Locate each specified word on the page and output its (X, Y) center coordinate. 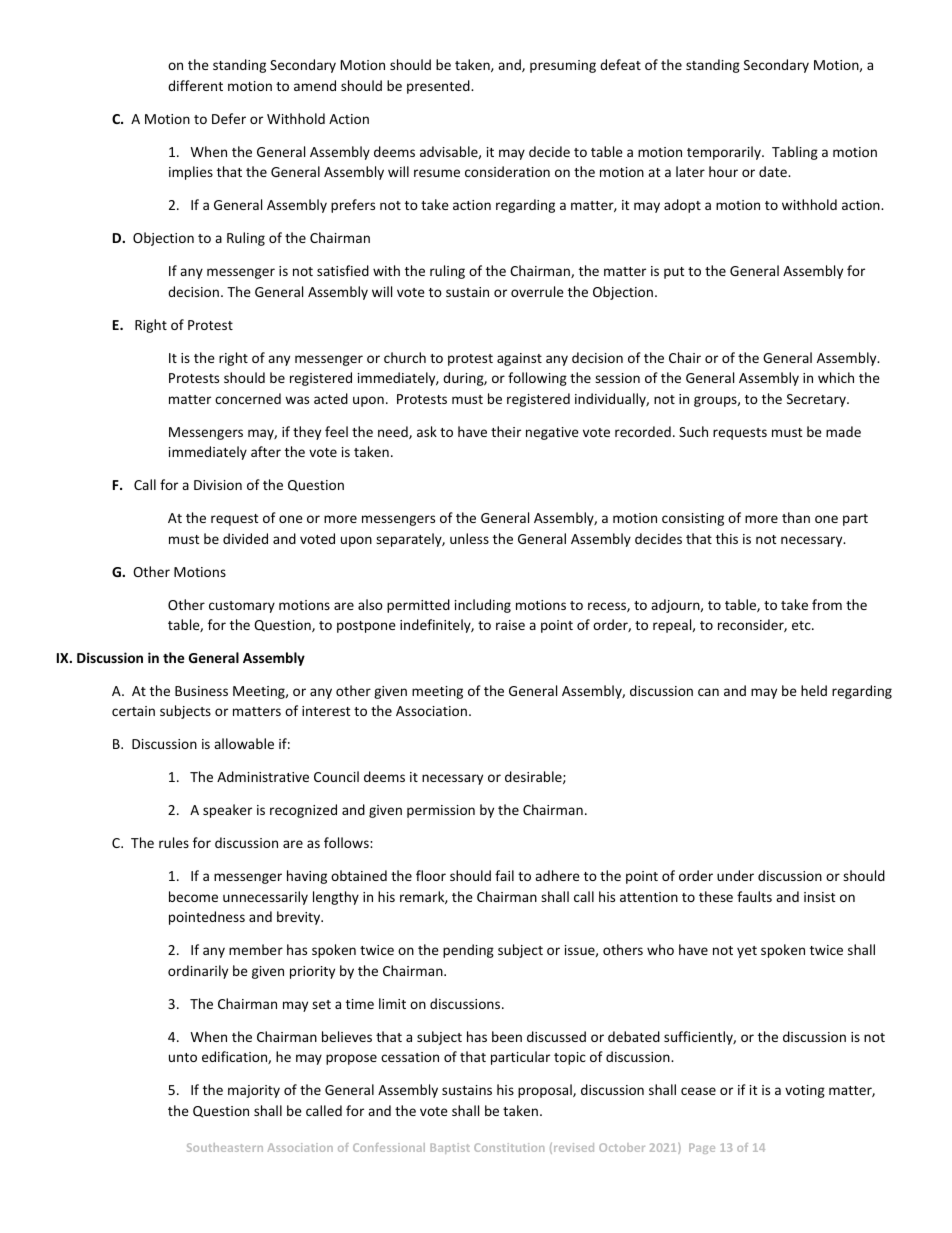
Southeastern (225, 1147)
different (195, 85)
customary (242, 607)
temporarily (725, 153)
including (483, 606)
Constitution (509, 1147)
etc (802, 625)
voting (805, 1091)
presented (439, 87)
